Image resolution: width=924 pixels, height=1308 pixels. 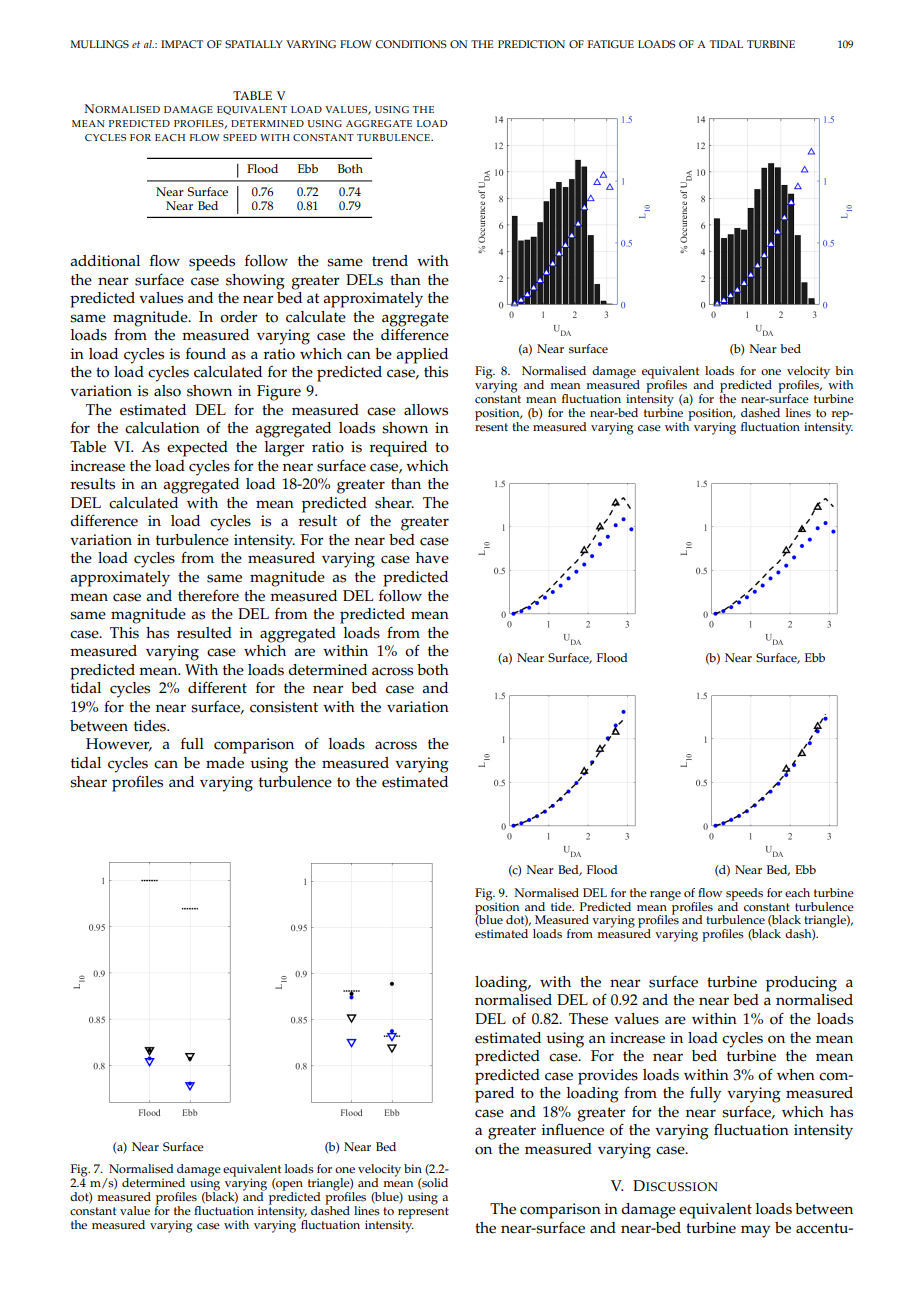 What do you see at coordinates (573, 1129) in the document?
I see `influence` at bounding box center [573, 1129].
